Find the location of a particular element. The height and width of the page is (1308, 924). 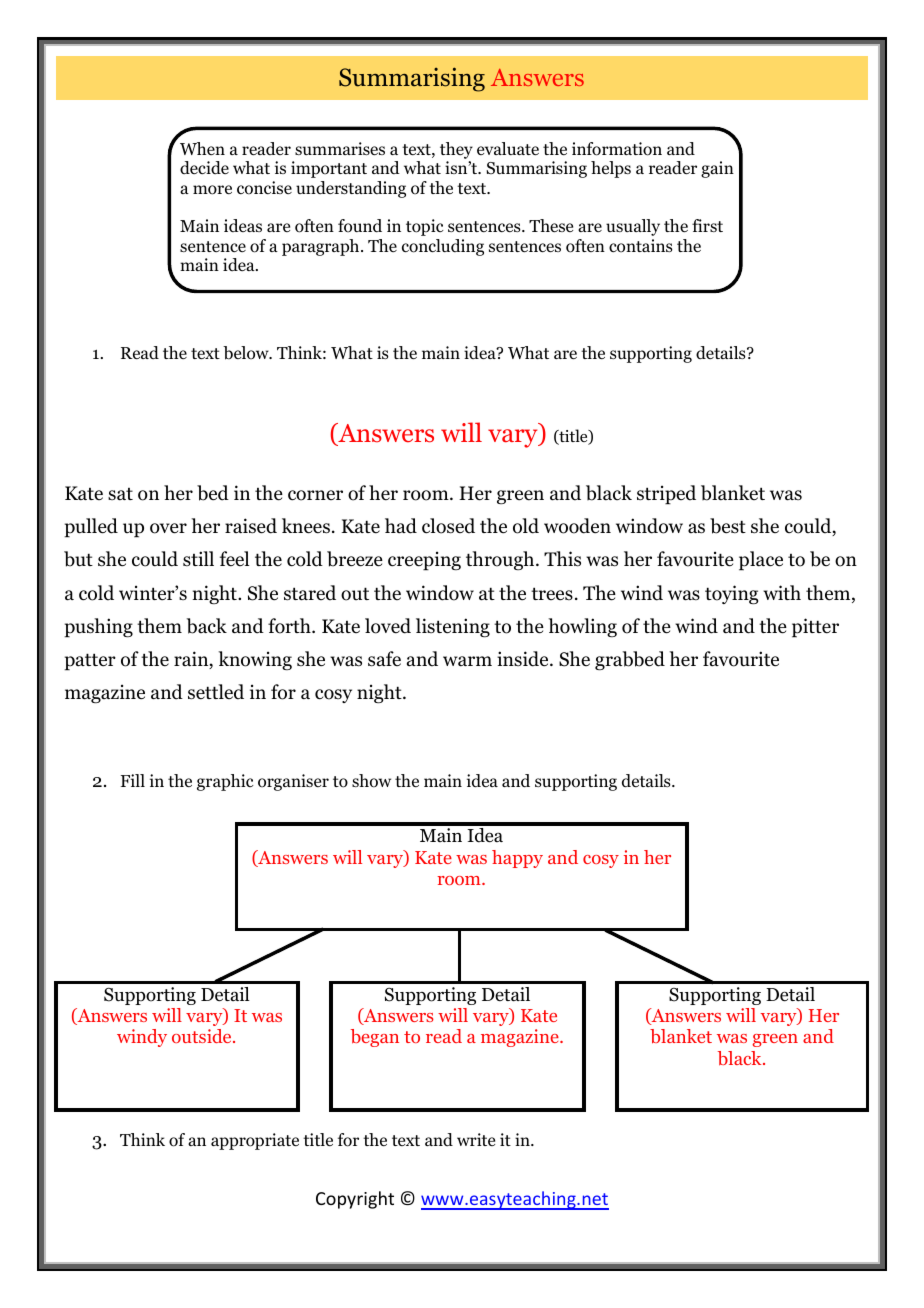

write is located at coordinates (476, 1139).
